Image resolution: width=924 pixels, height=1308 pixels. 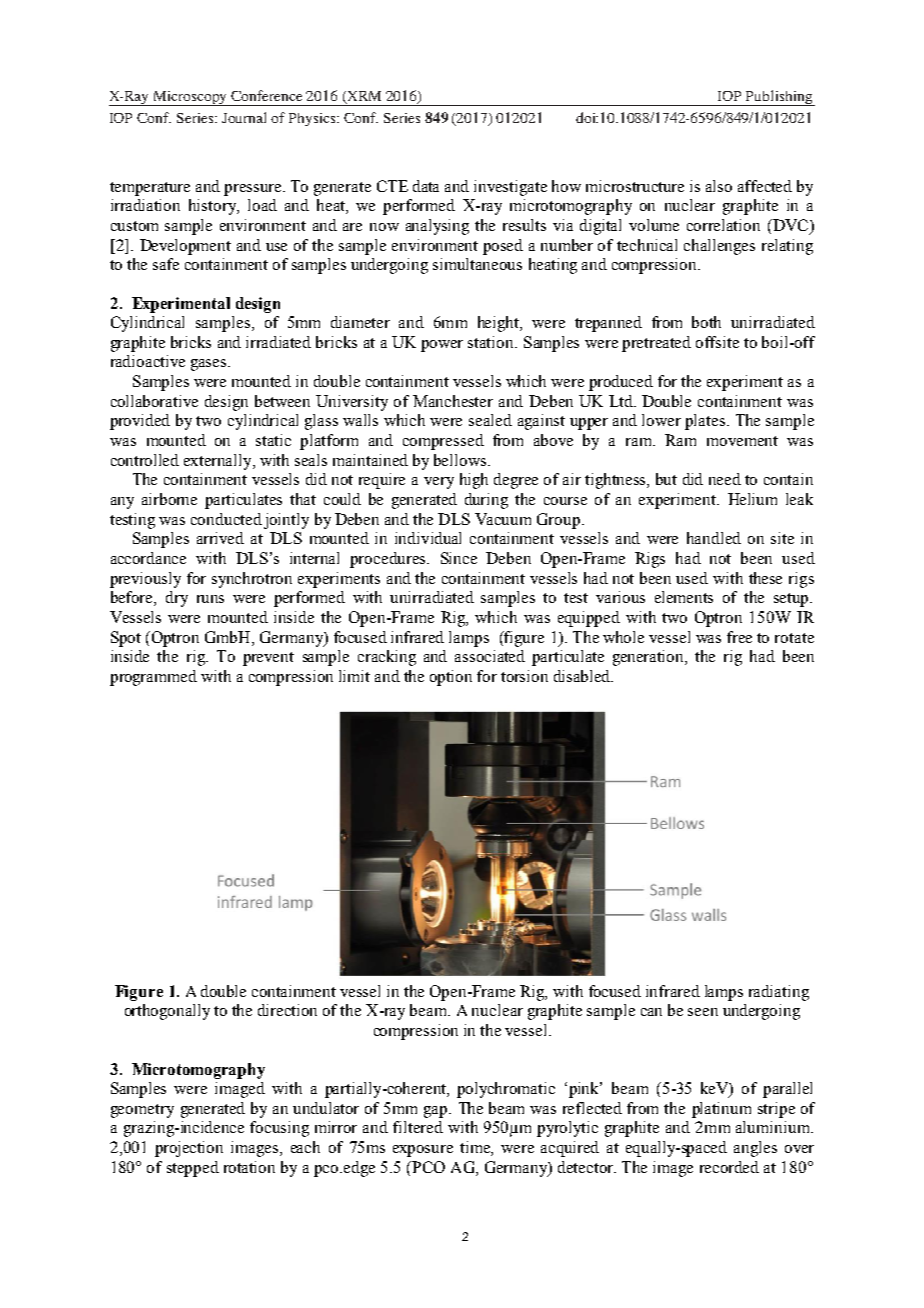 What do you see at coordinates (287, 1010) in the image?
I see `direction` at bounding box center [287, 1010].
